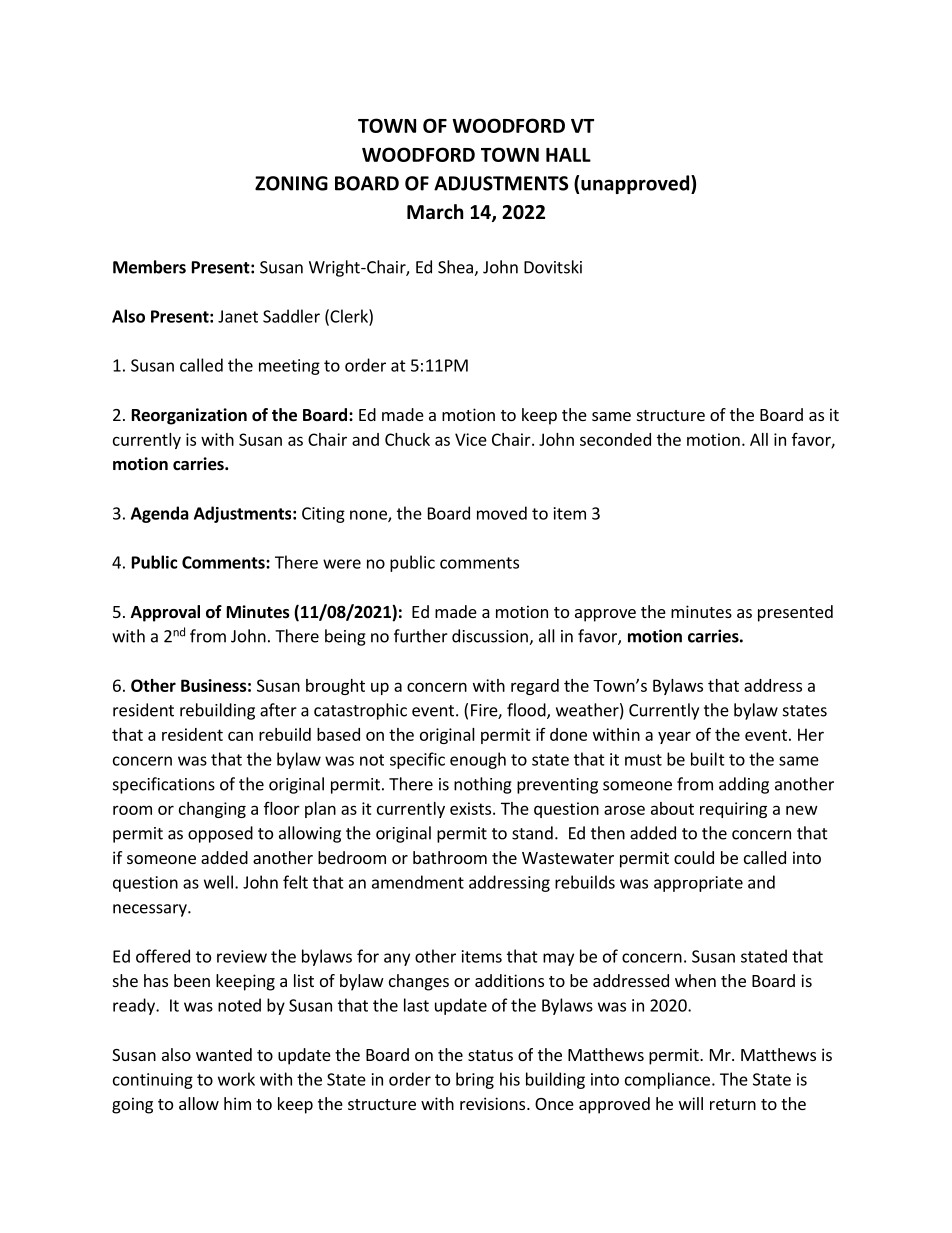 This screenshot has width=952, height=1233. Describe the element at coordinates (674, 737) in the screenshot. I see `year` at that location.
